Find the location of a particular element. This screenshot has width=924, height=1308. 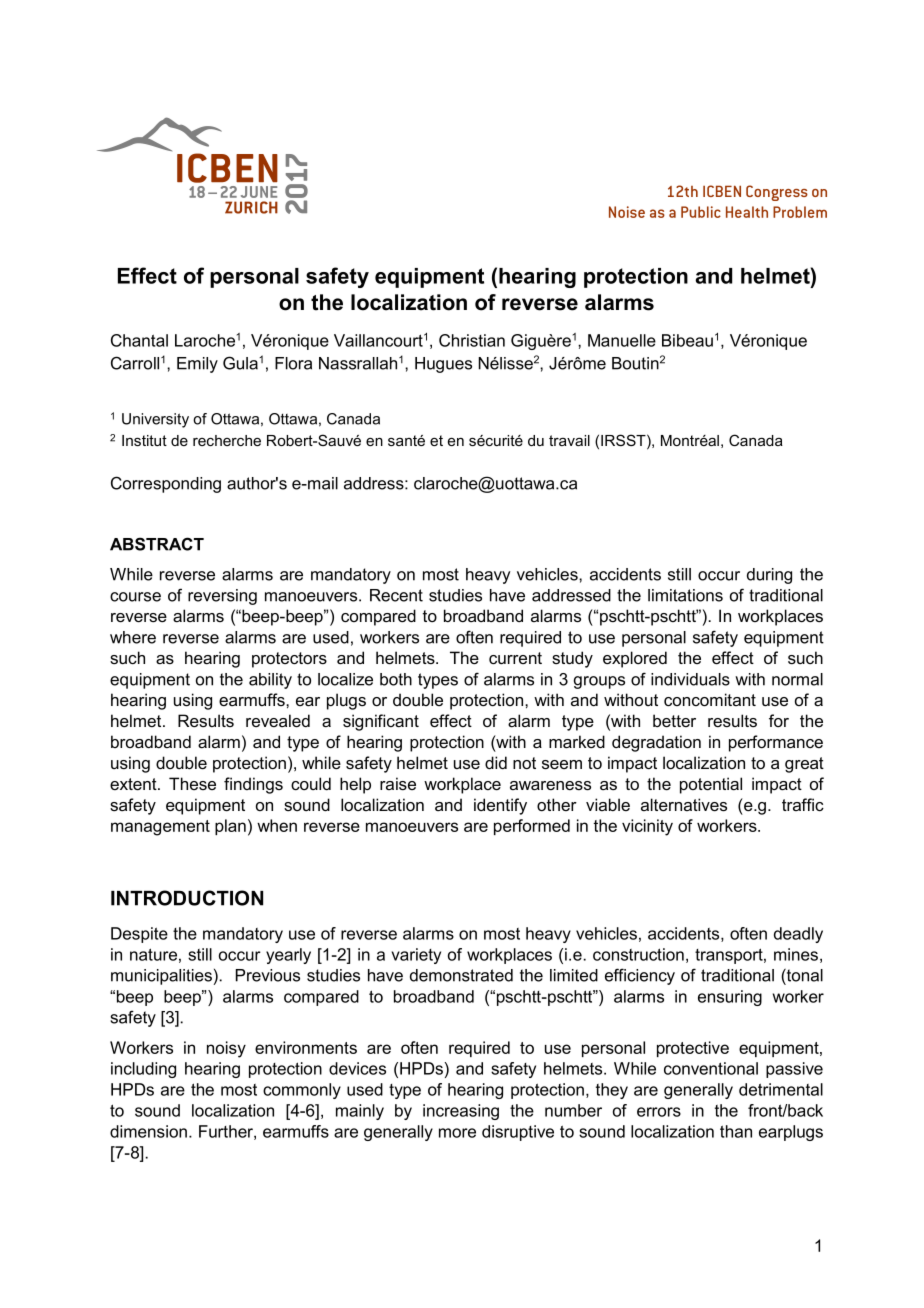

increasing is located at coordinates (461, 1112).
